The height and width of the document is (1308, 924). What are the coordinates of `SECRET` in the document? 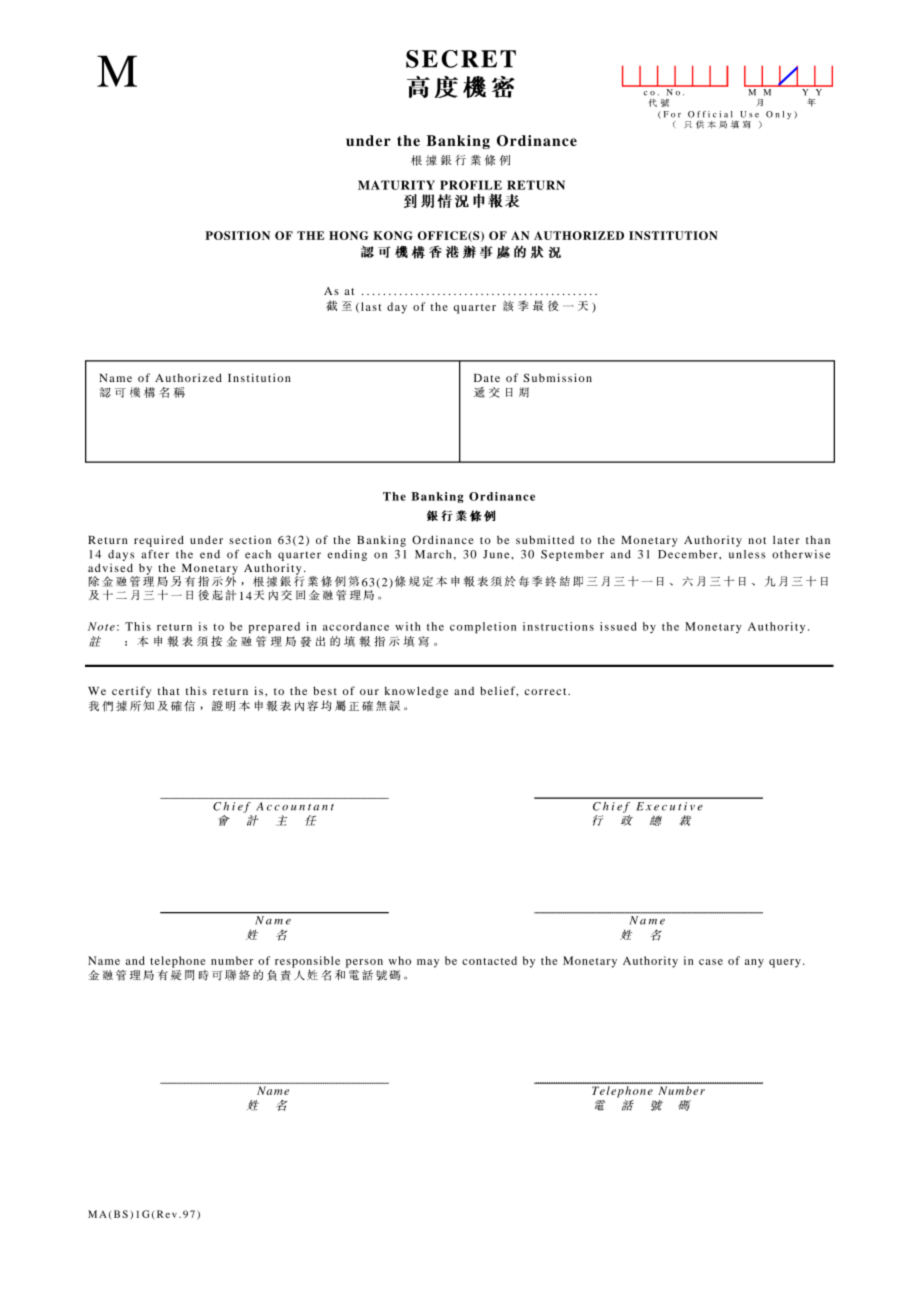 It's located at (461, 59).
